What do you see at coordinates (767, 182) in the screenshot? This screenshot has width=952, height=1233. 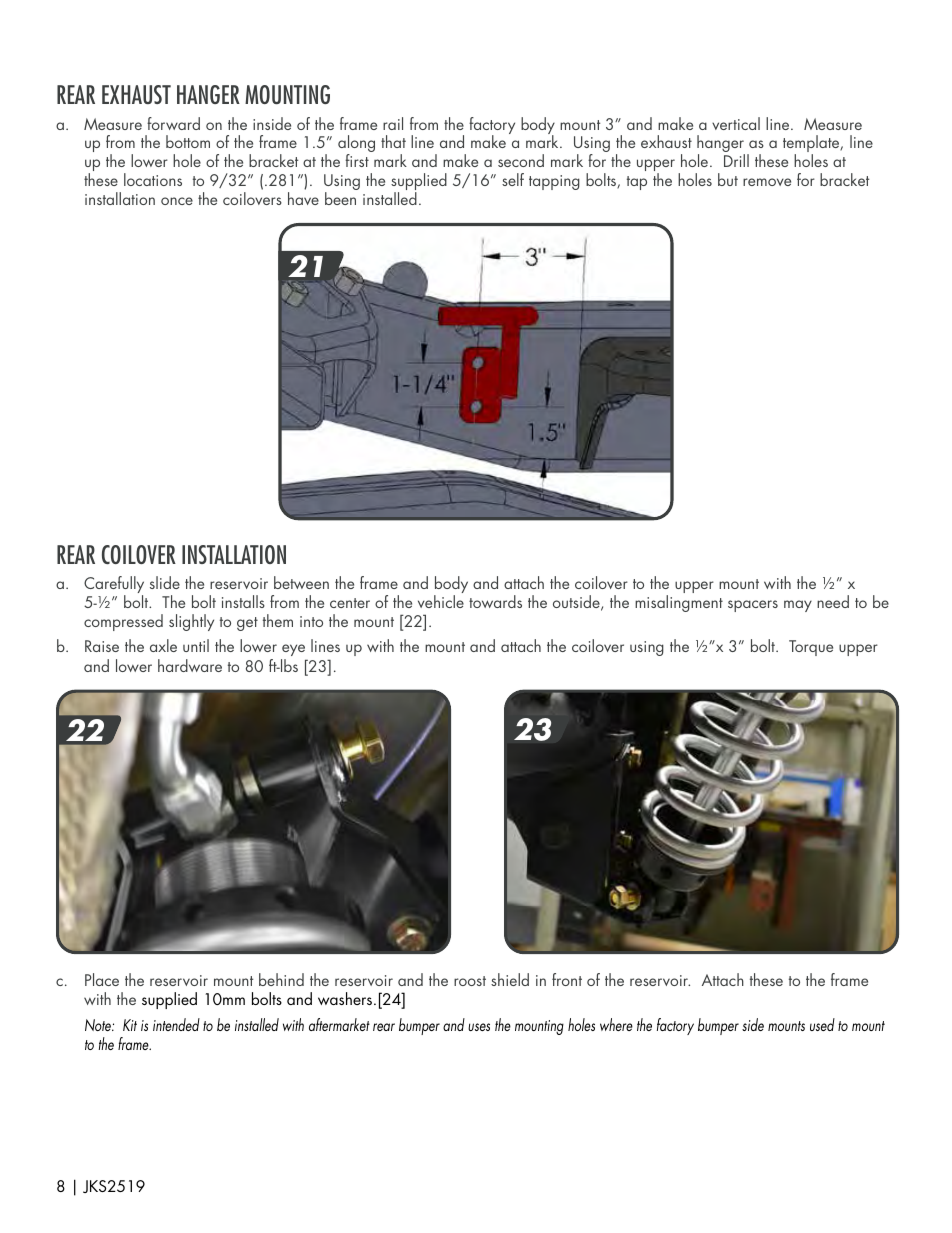 I see `remove` at bounding box center [767, 182].
